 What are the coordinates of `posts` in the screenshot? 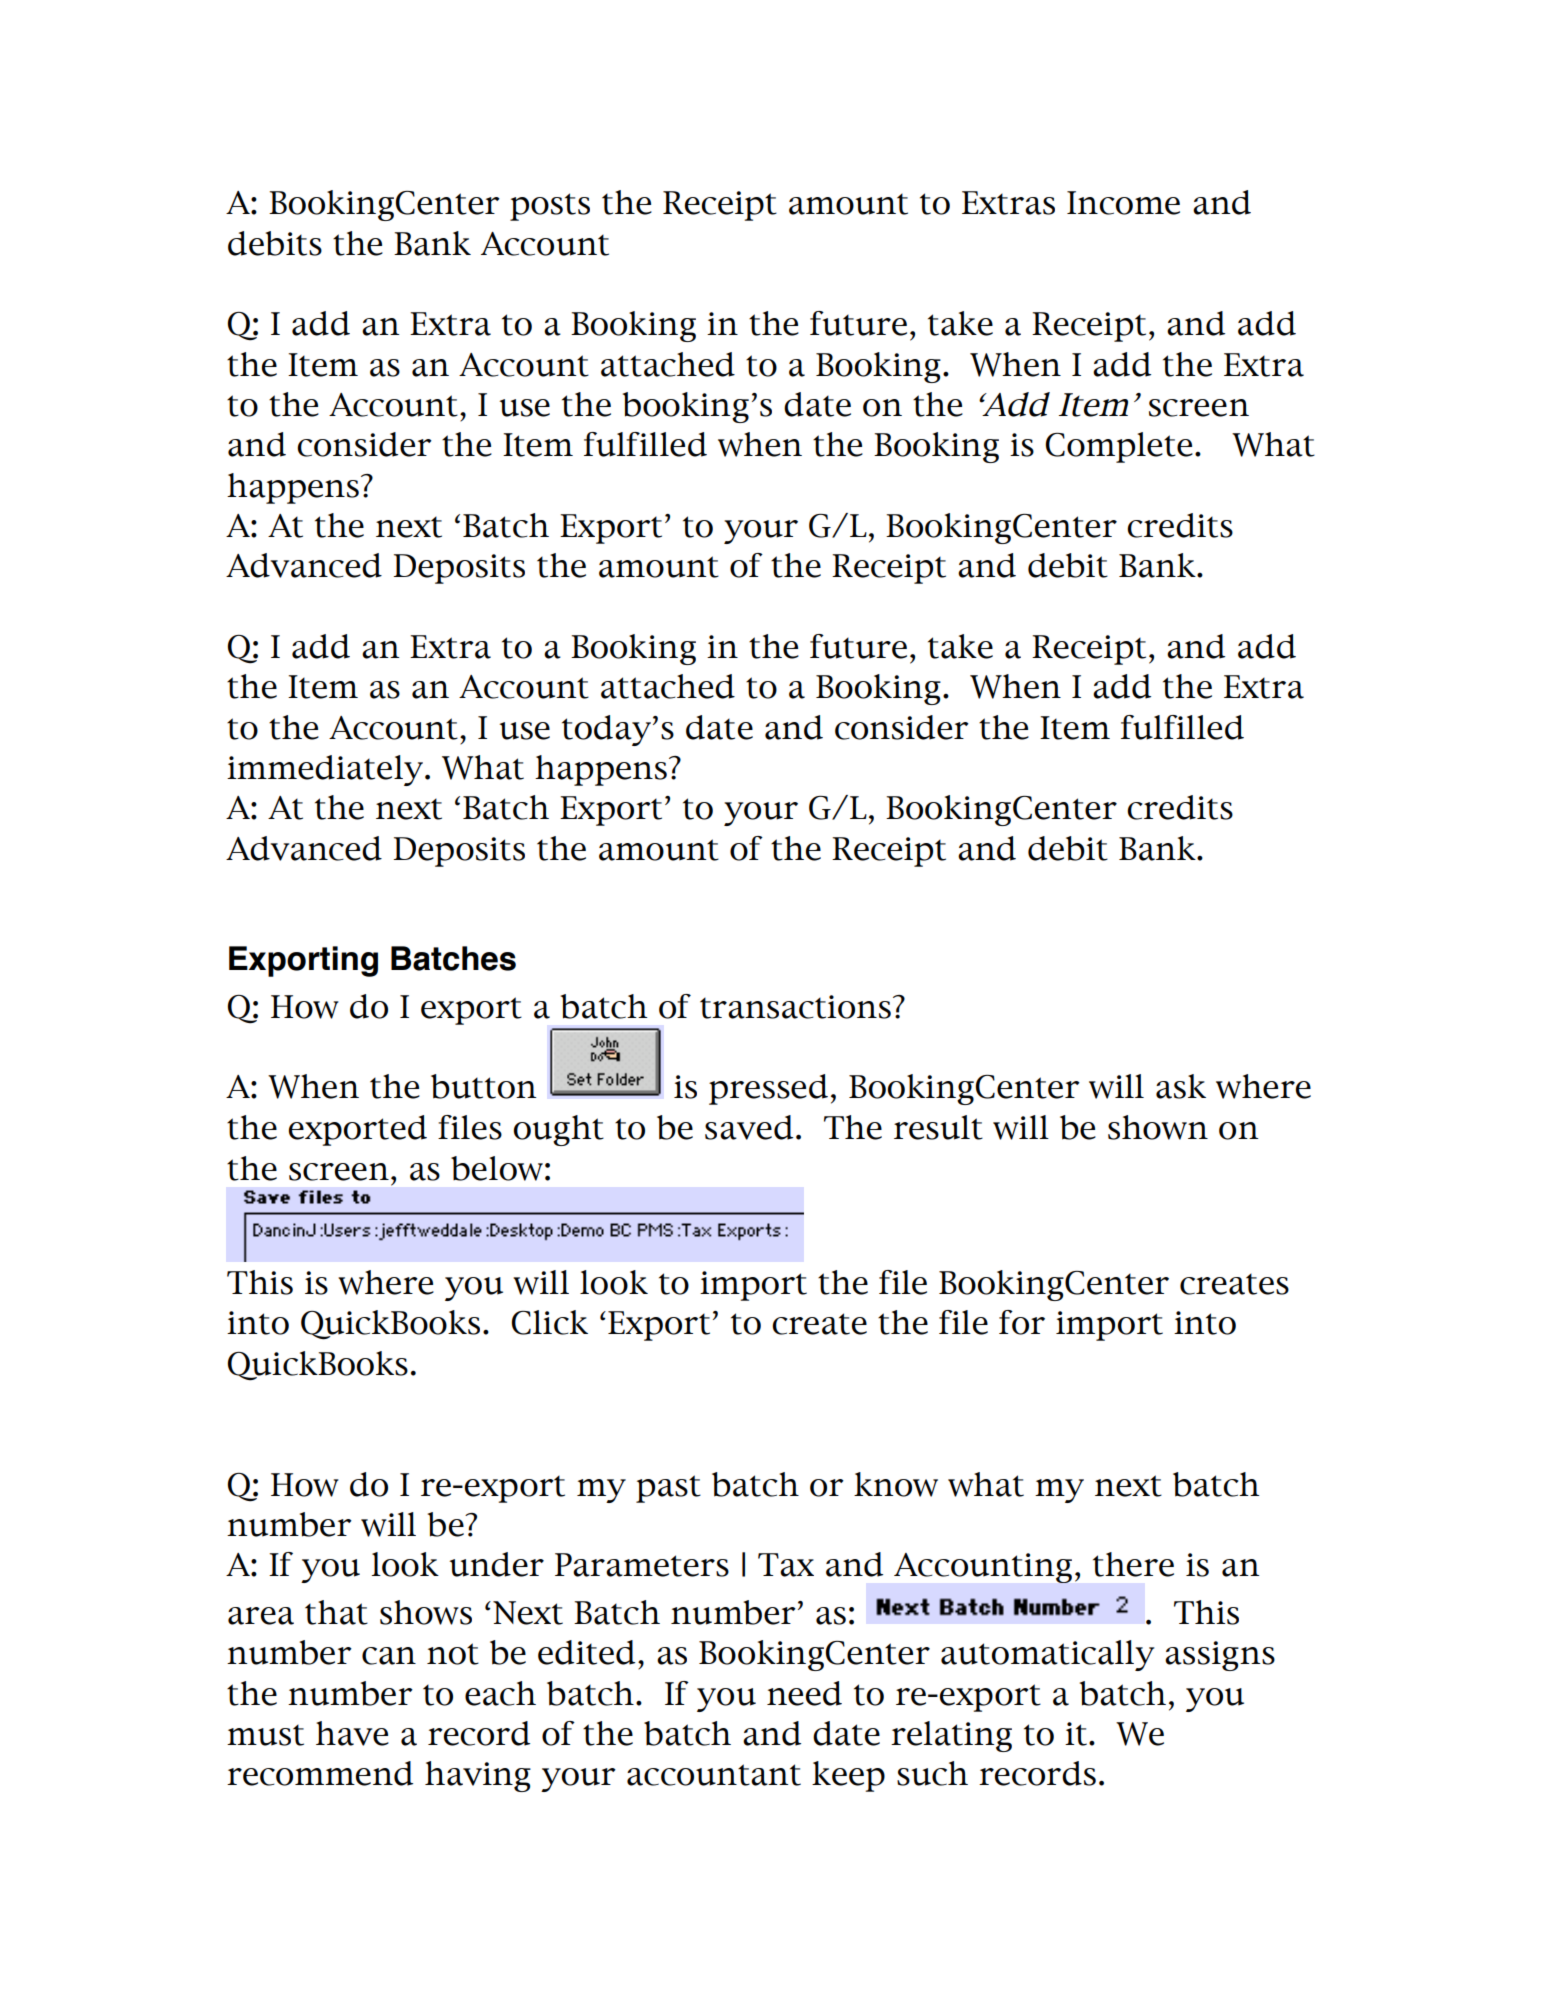 It's located at (550, 207).
